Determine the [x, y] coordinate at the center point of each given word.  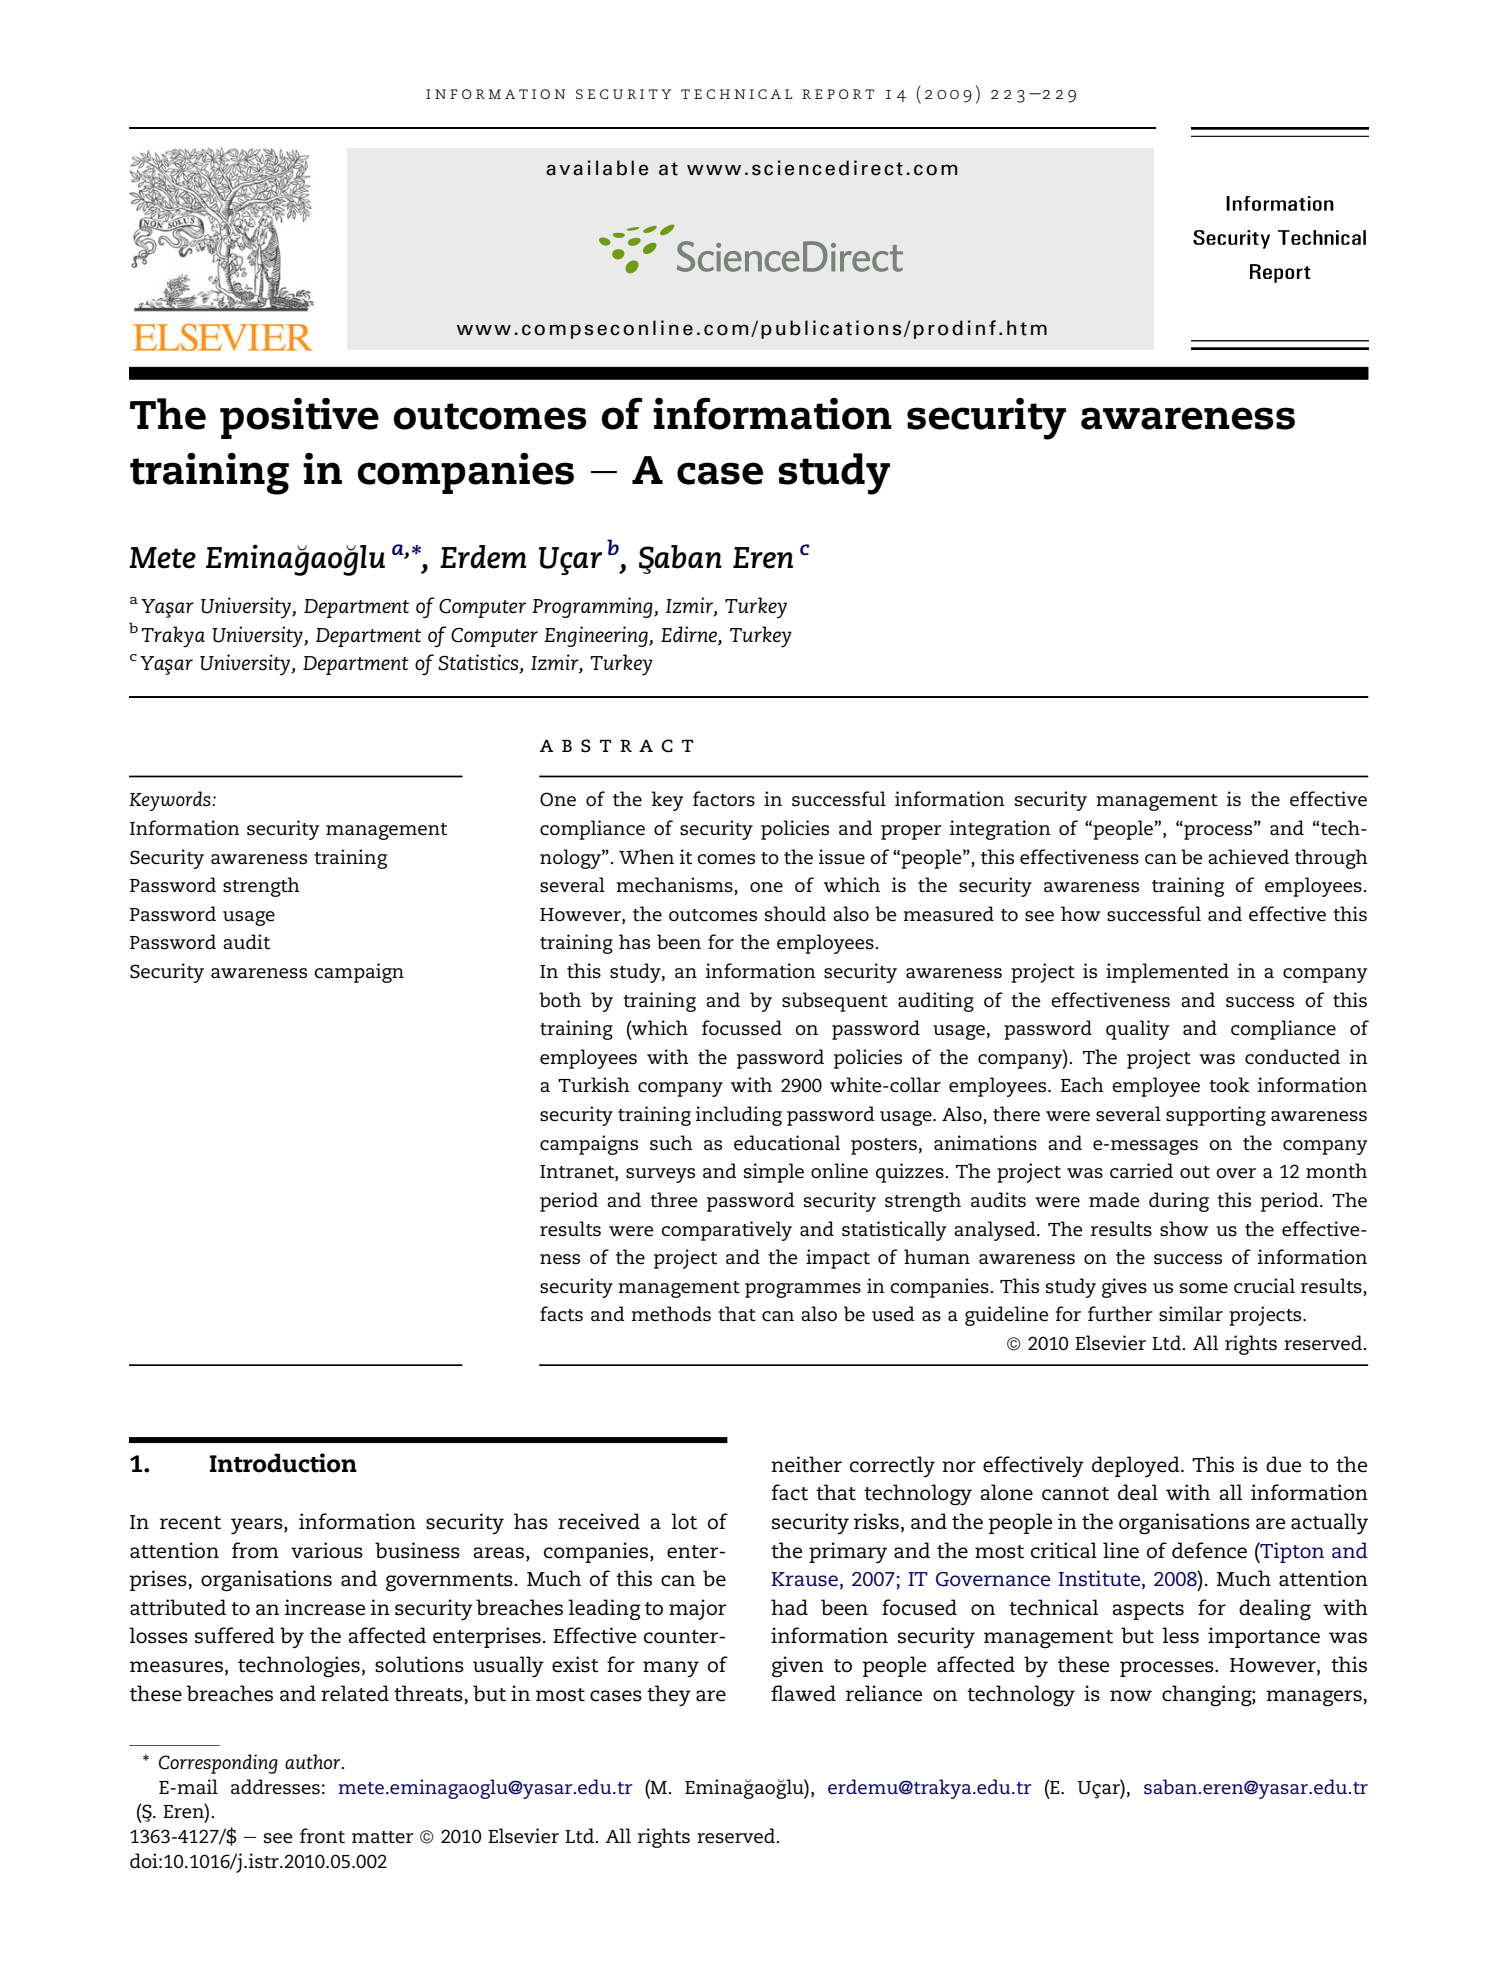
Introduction [283, 1463]
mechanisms [675, 886]
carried [1141, 1171]
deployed [1137, 1467]
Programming [593, 607]
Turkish [593, 1085]
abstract [617, 746]
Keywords [171, 801]
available [597, 168]
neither [806, 1464]
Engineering [597, 636]
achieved [1248, 857]
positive [299, 418]
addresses [275, 1787]
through [1331, 859]
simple [774, 1173]
